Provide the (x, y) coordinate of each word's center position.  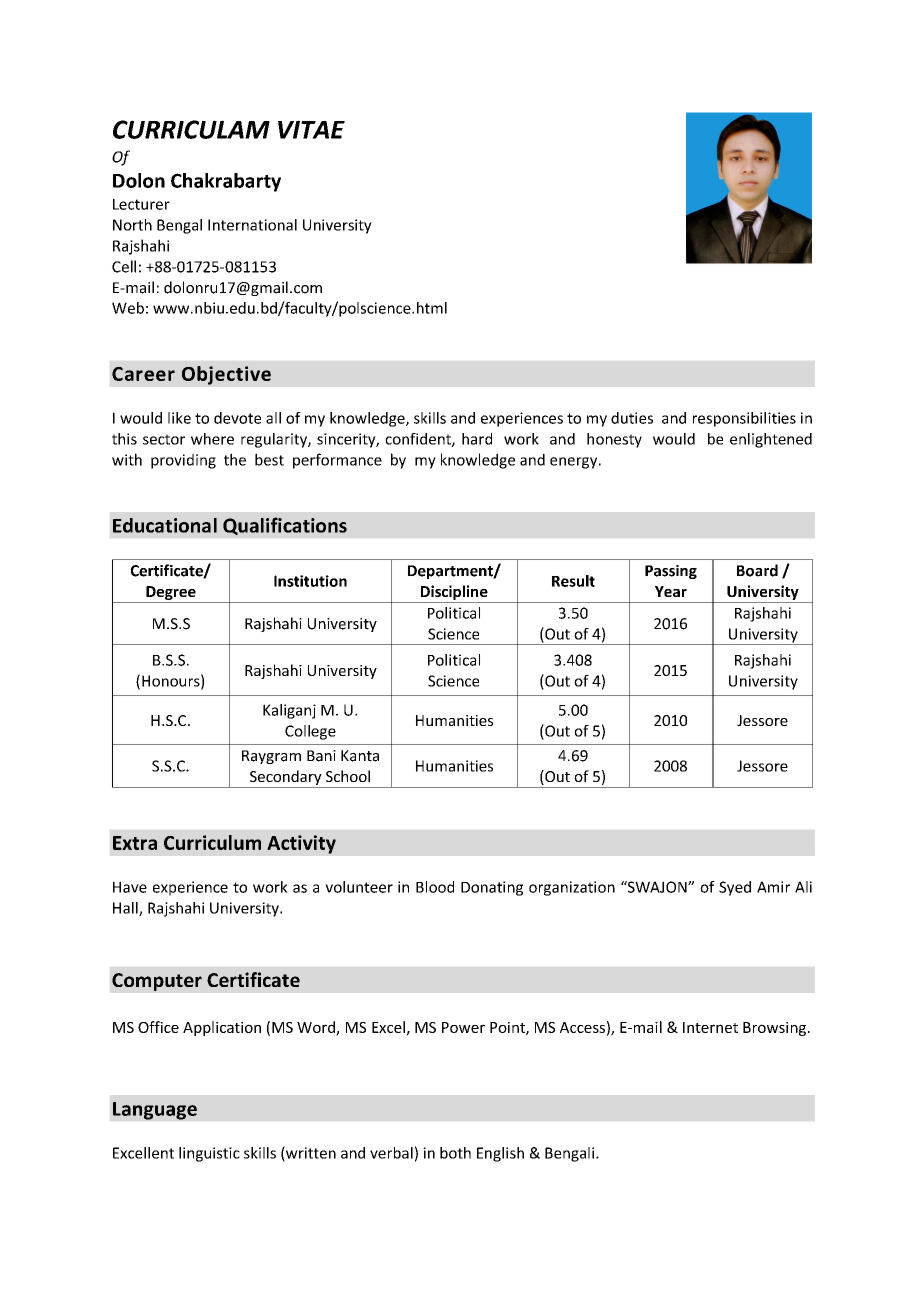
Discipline (454, 594)
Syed (735, 888)
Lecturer (141, 204)
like (179, 418)
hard (477, 439)
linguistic (209, 1154)
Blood (435, 887)
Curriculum (212, 842)
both (455, 1153)
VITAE (311, 129)
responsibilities (744, 419)
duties (632, 418)
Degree (171, 594)
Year (671, 591)
